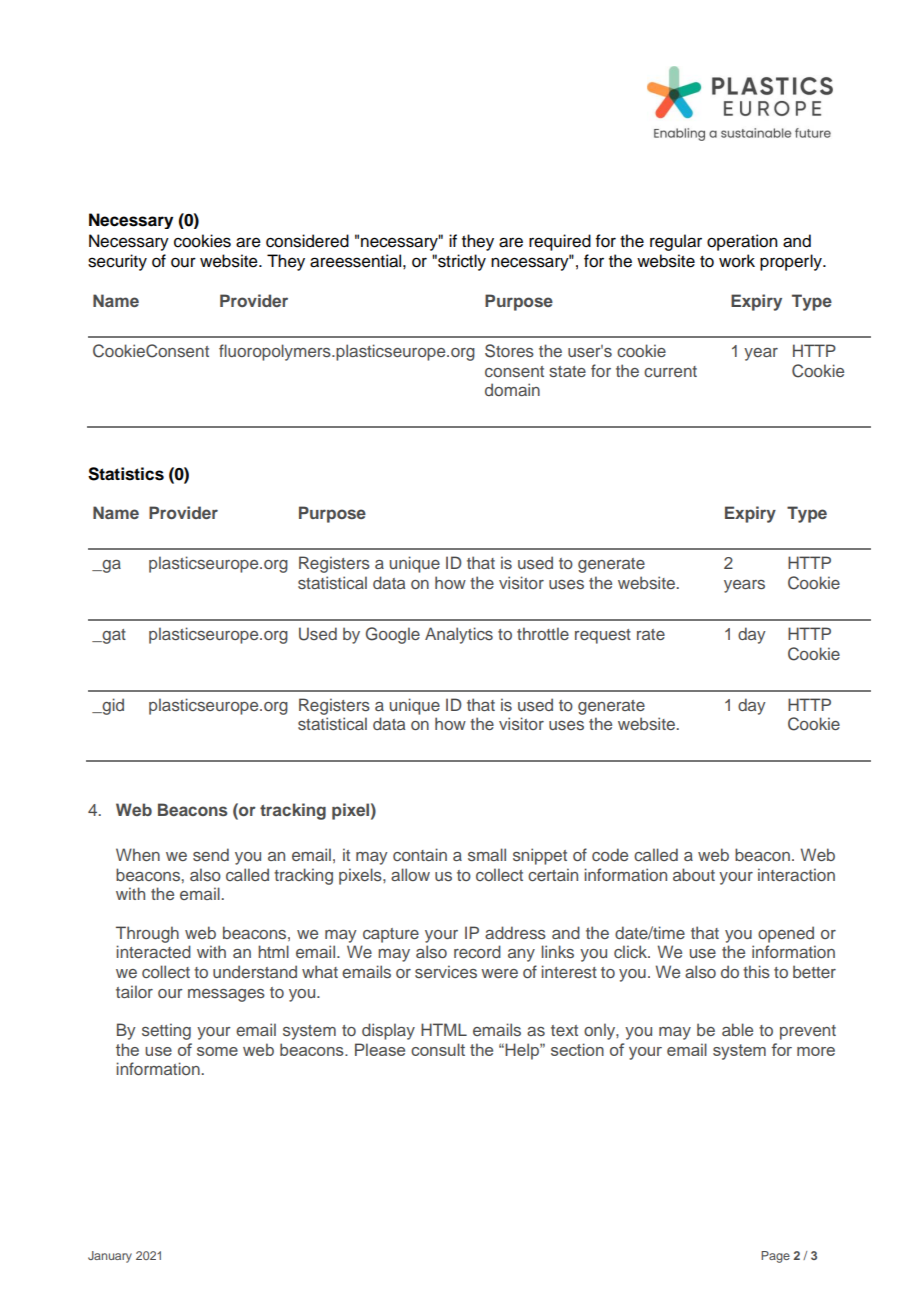 The width and height of the screenshot is (924, 1309). What do you see at coordinates (446, 971) in the screenshot?
I see `services` at bounding box center [446, 971].
